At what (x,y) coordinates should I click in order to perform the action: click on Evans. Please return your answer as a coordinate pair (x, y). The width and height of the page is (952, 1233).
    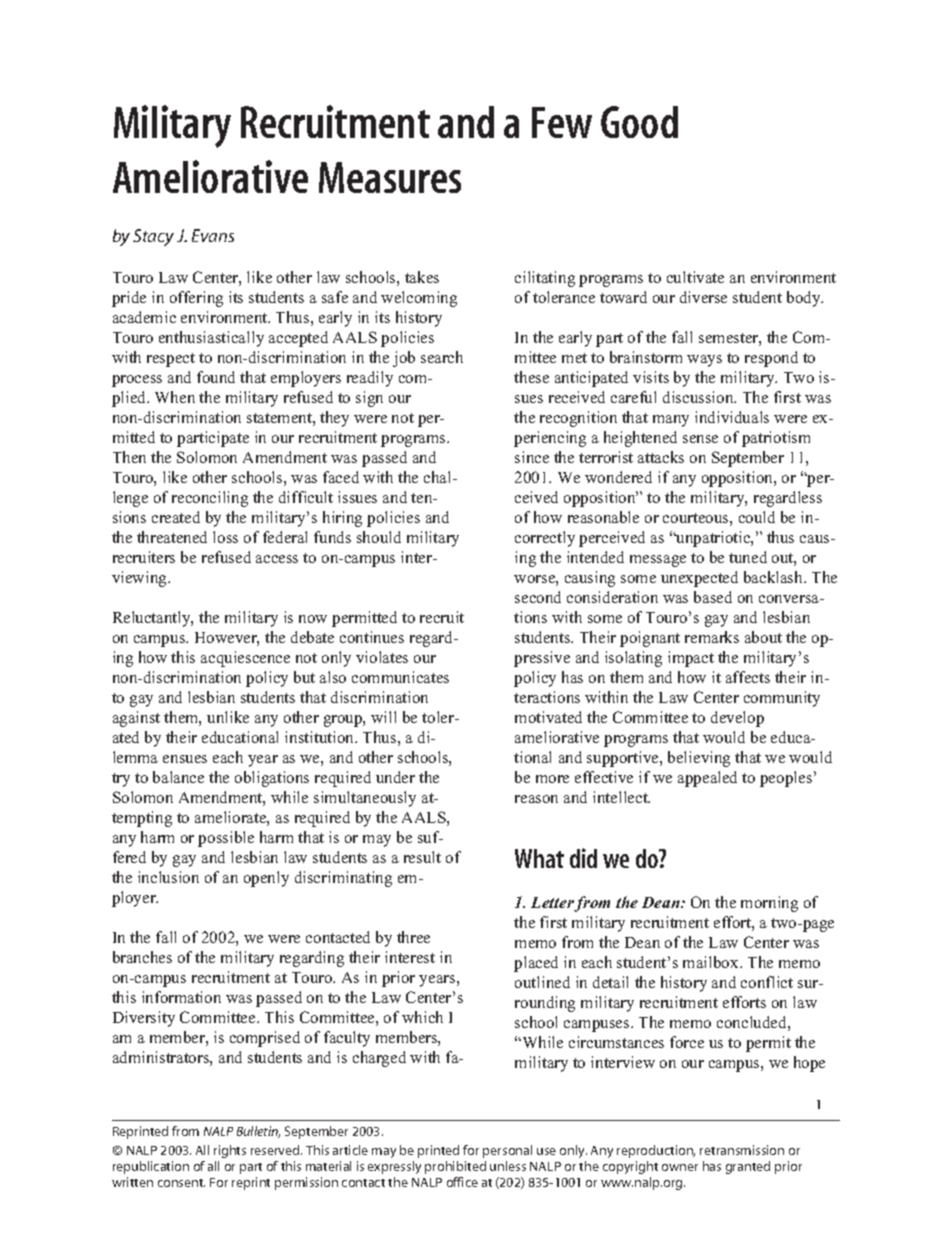
    Looking at the image, I should click on (213, 235).
